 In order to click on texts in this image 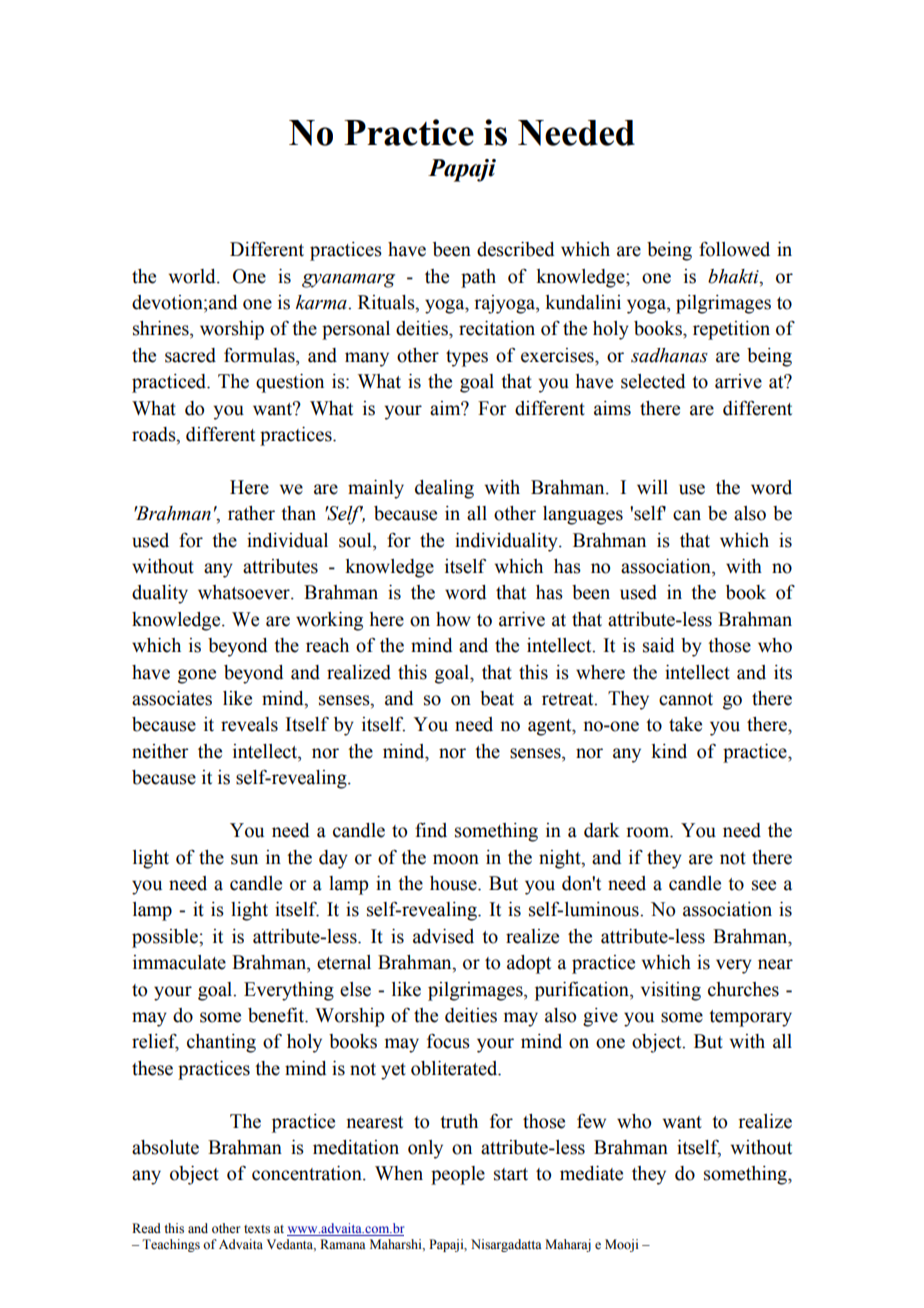, I will do `click(257, 1229)`.
